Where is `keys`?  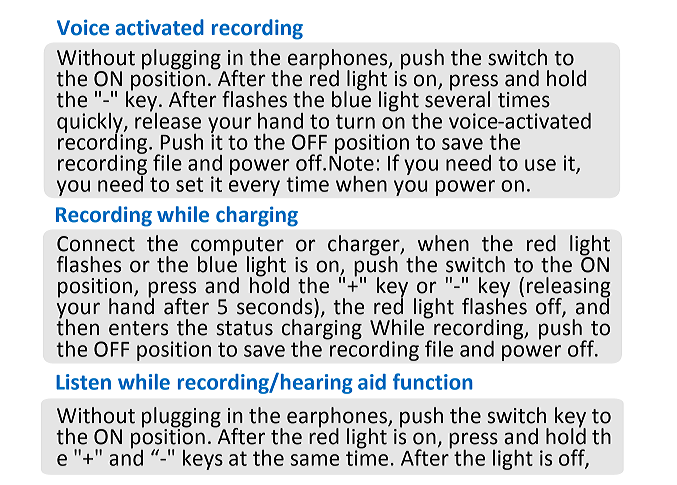 keys is located at coordinates (203, 460).
